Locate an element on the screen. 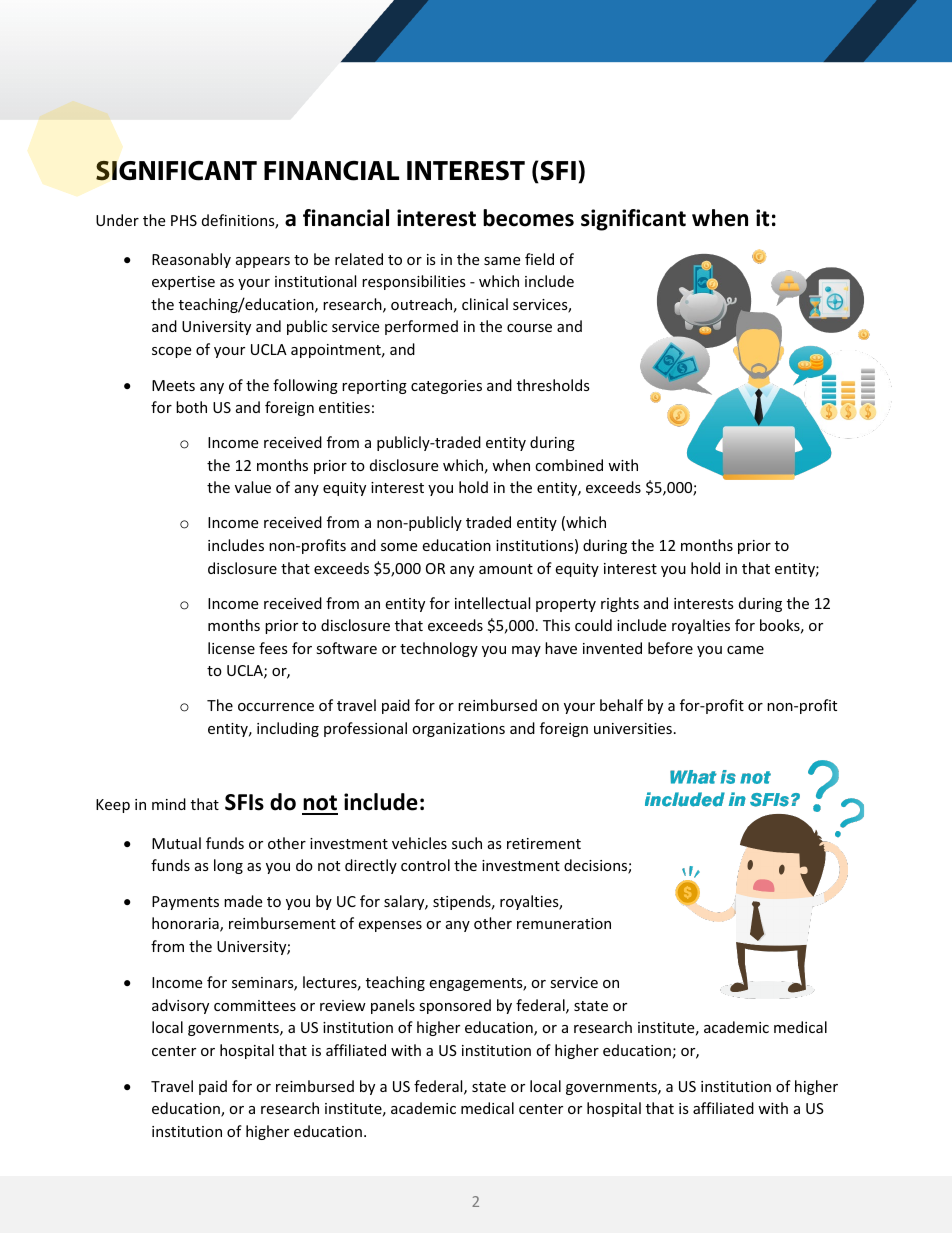 The width and height of the screenshot is (952, 1233). universities is located at coordinates (633, 728).
